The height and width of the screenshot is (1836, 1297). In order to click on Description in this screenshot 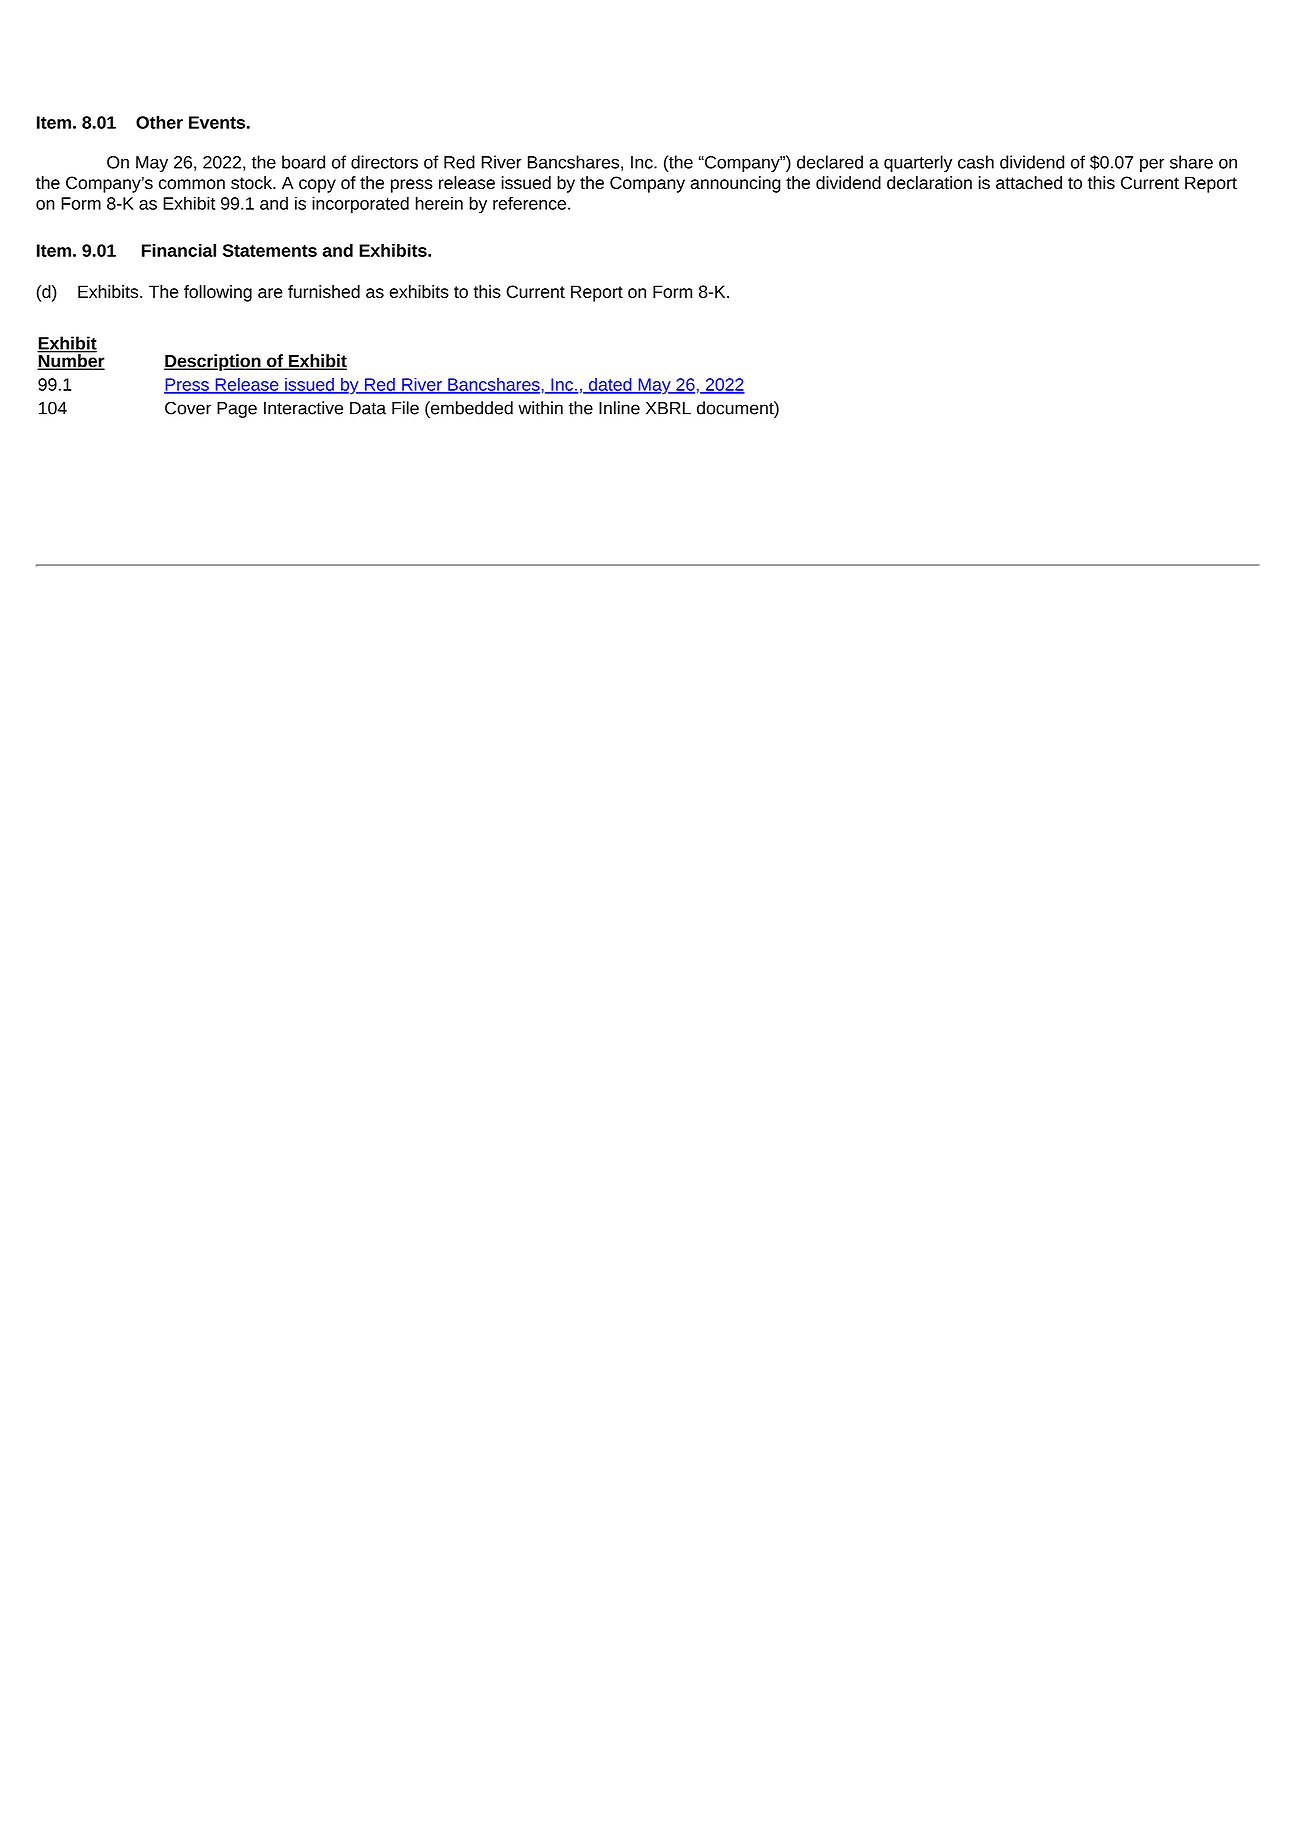, I will do `click(213, 362)`.
